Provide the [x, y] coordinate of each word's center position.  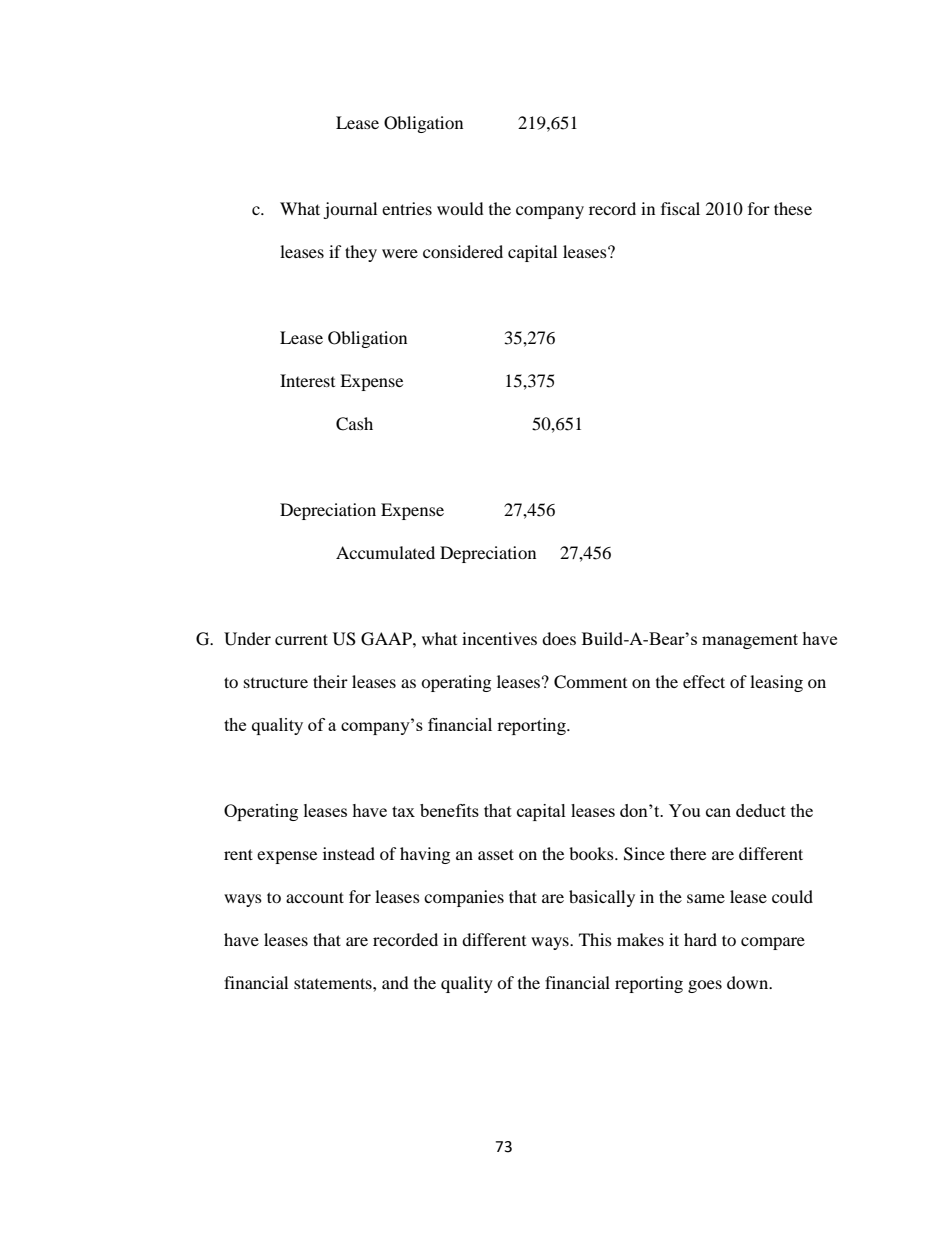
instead [349, 853]
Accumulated [385, 552]
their [330, 681]
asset [496, 854]
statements [334, 983]
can [718, 812]
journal [350, 210]
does [559, 638]
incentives [499, 638]
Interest [307, 380]
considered [463, 251]
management [750, 641]
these [793, 208]
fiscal [680, 208]
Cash [354, 424]
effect [704, 681]
